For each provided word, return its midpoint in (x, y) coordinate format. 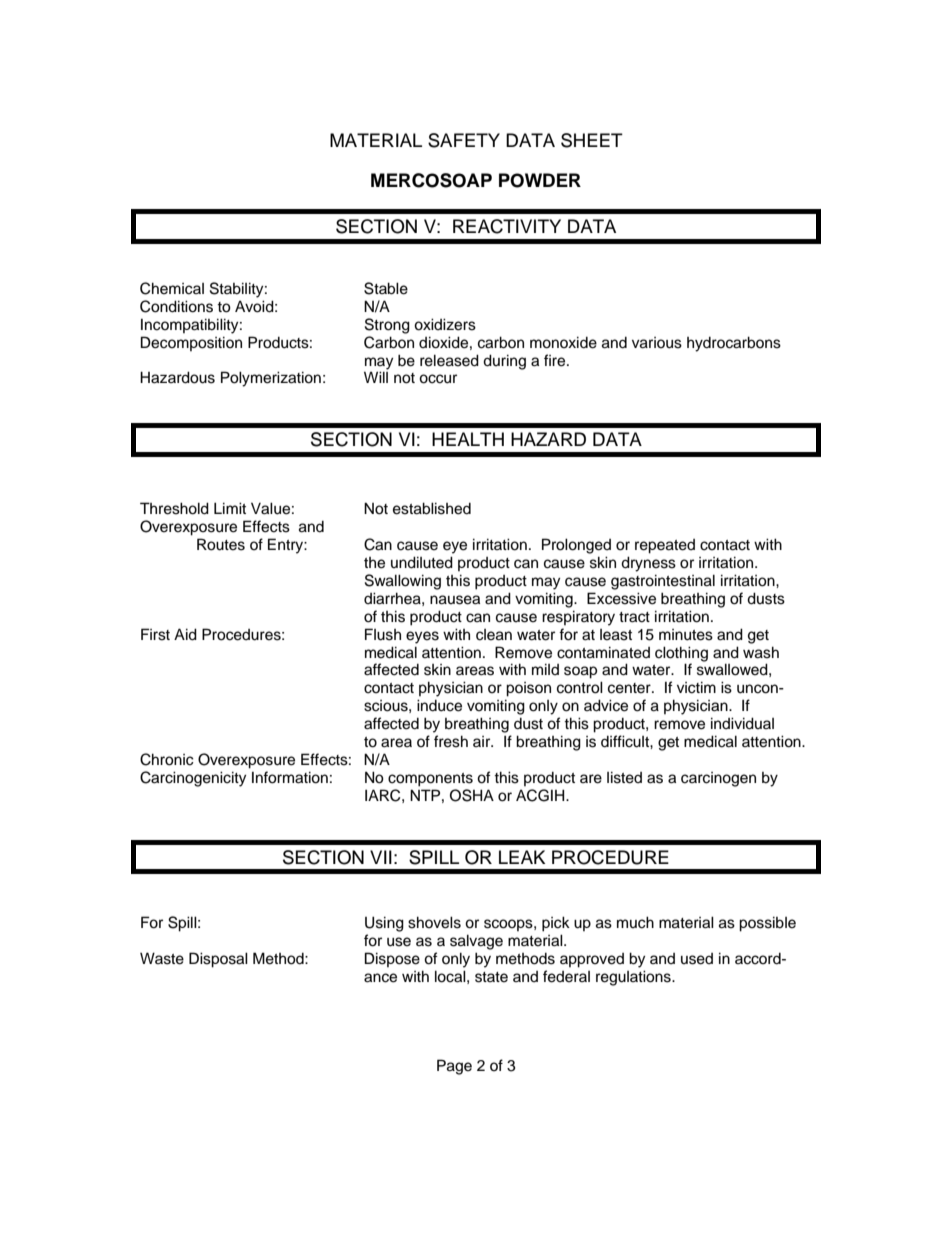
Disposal (218, 960)
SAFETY (464, 140)
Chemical (172, 288)
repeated (665, 546)
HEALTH (468, 439)
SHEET (592, 140)
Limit (230, 508)
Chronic (167, 759)
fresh (451, 741)
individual (742, 723)
